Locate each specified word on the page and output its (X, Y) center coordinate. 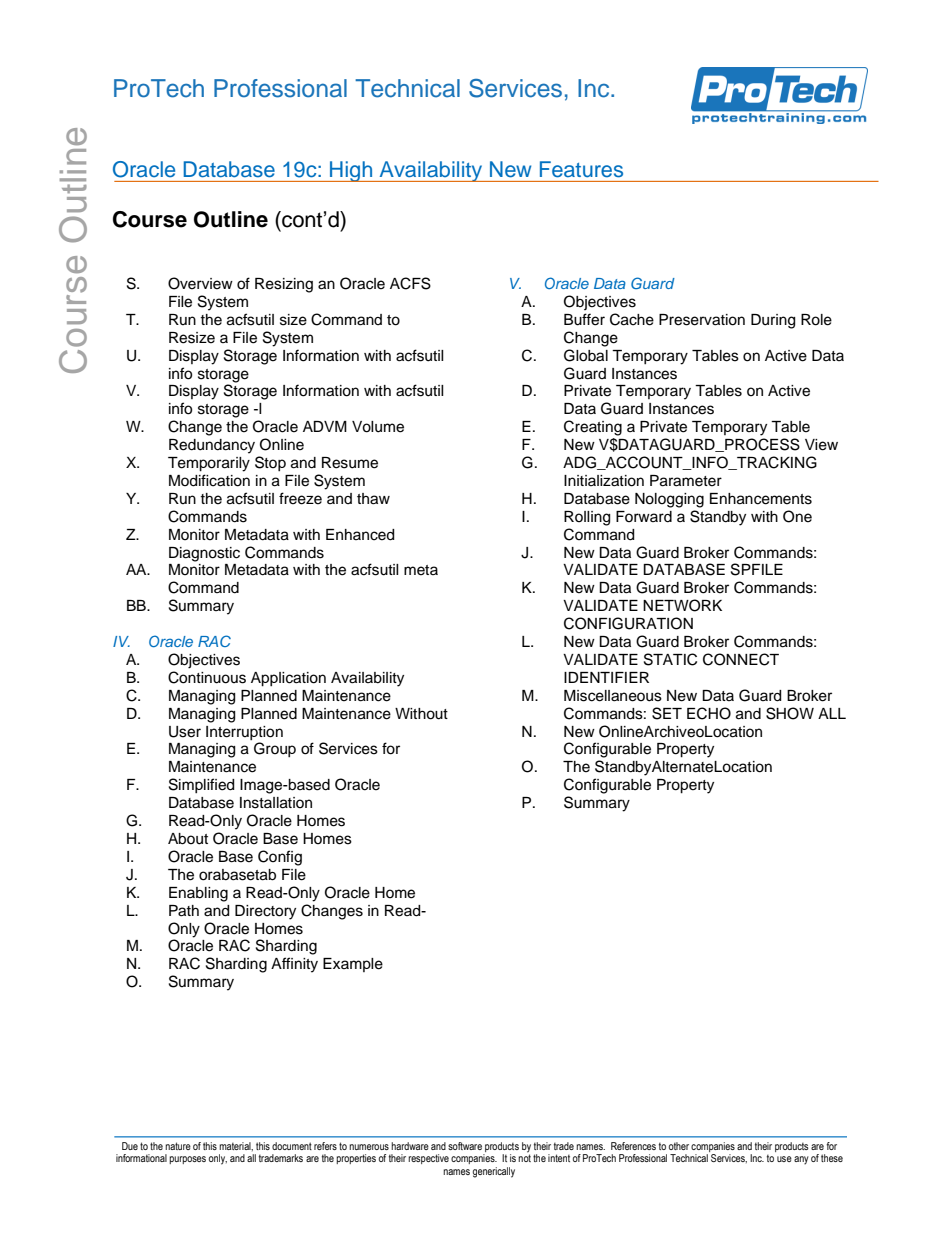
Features (581, 169)
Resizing (284, 285)
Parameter (686, 481)
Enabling (198, 894)
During (773, 321)
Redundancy (212, 446)
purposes (187, 1160)
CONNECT (741, 659)
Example (353, 965)
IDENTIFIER (606, 677)
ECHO (709, 713)
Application (288, 679)
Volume (378, 427)
